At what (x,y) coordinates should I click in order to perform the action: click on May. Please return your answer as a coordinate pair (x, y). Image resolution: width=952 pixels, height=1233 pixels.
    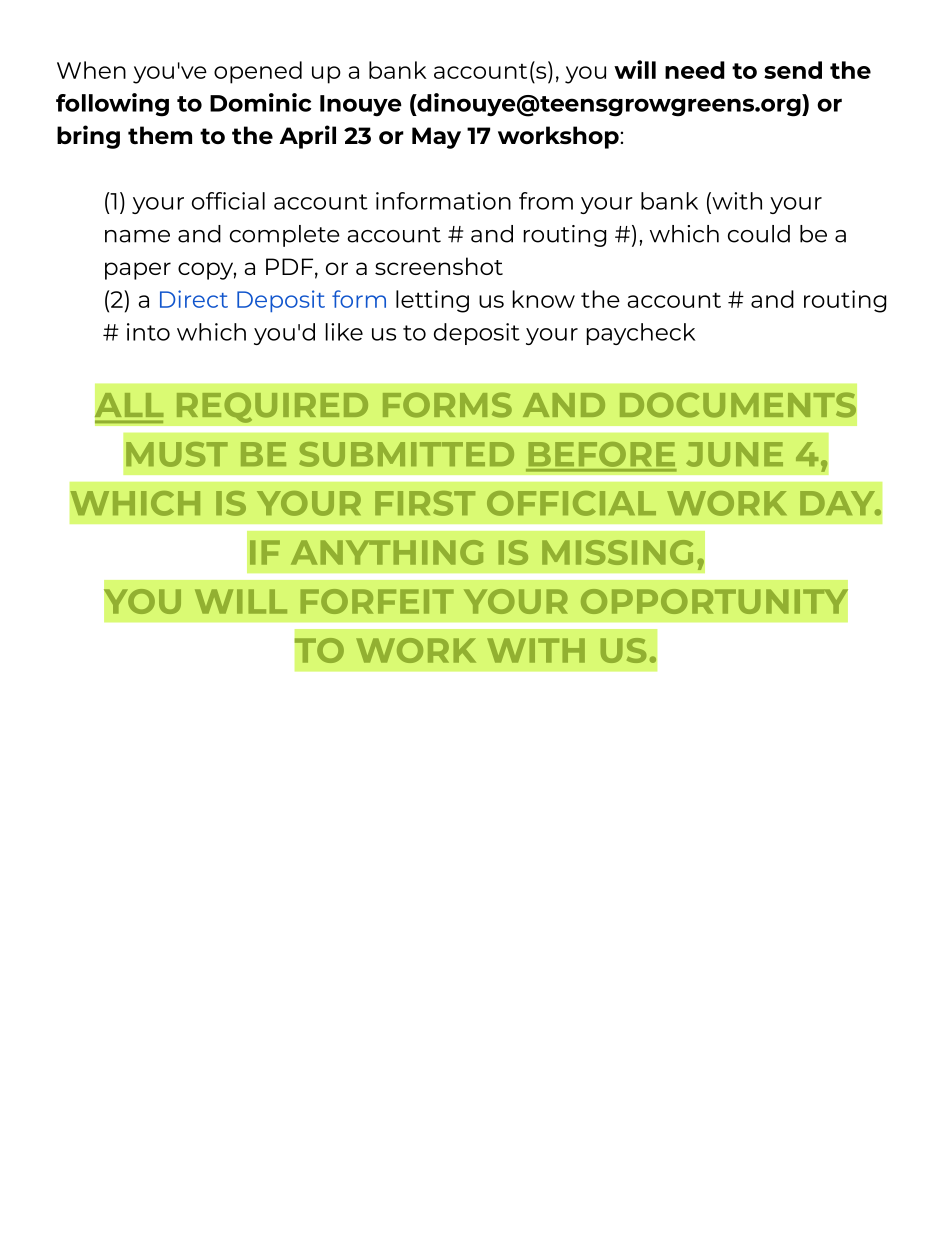
    Looking at the image, I should click on (436, 138).
